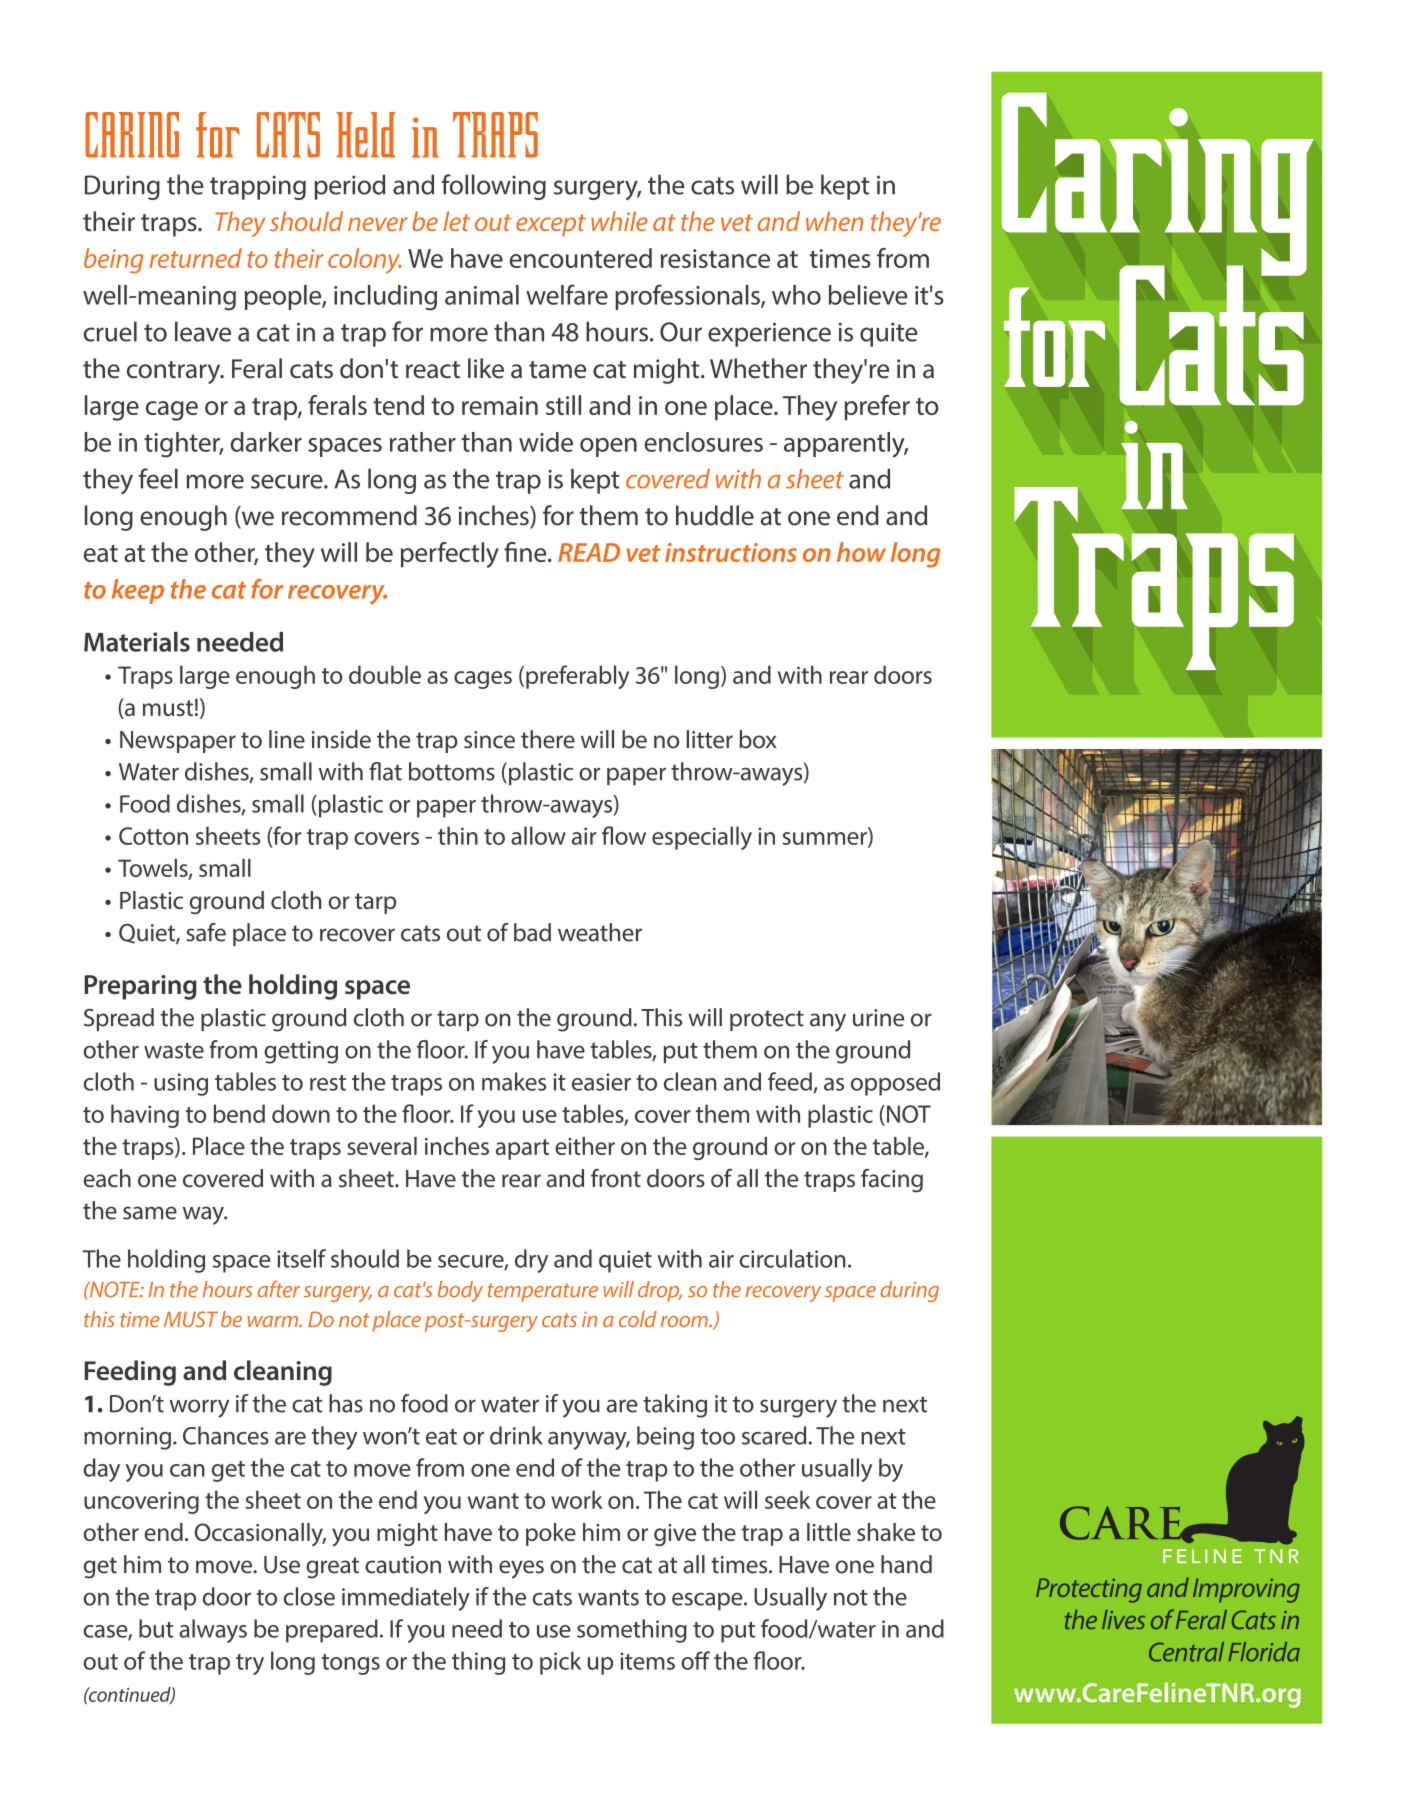 The height and width of the screenshot is (1820, 1406). What do you see at coordinates (708, 1601) in the screenshot?
I see `escape` at bounding box center [708, 1601].
